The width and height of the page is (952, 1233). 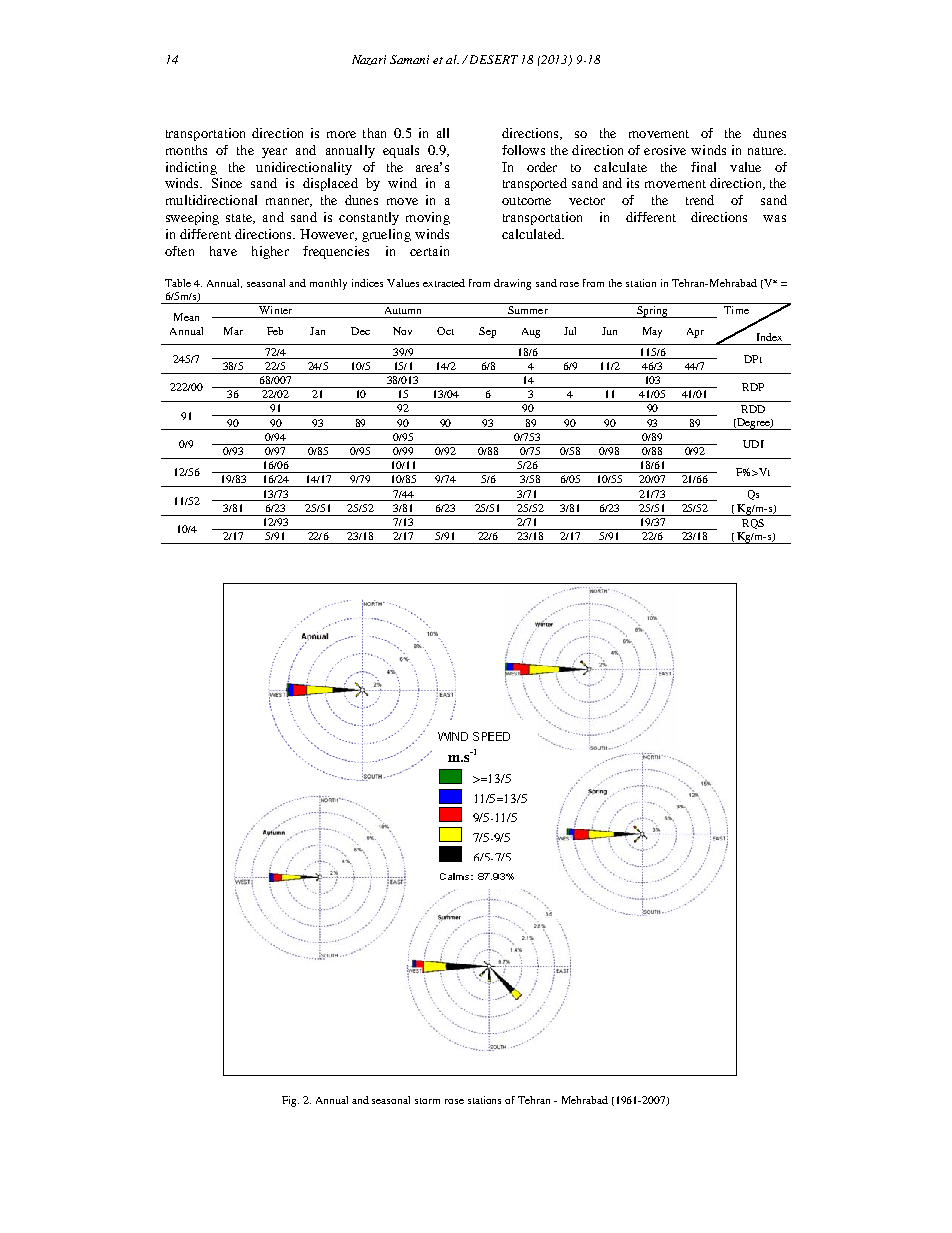 What do you see at coordinates (665, 150) in the page?
I see `erosive` at bounding box center [665, 150].
